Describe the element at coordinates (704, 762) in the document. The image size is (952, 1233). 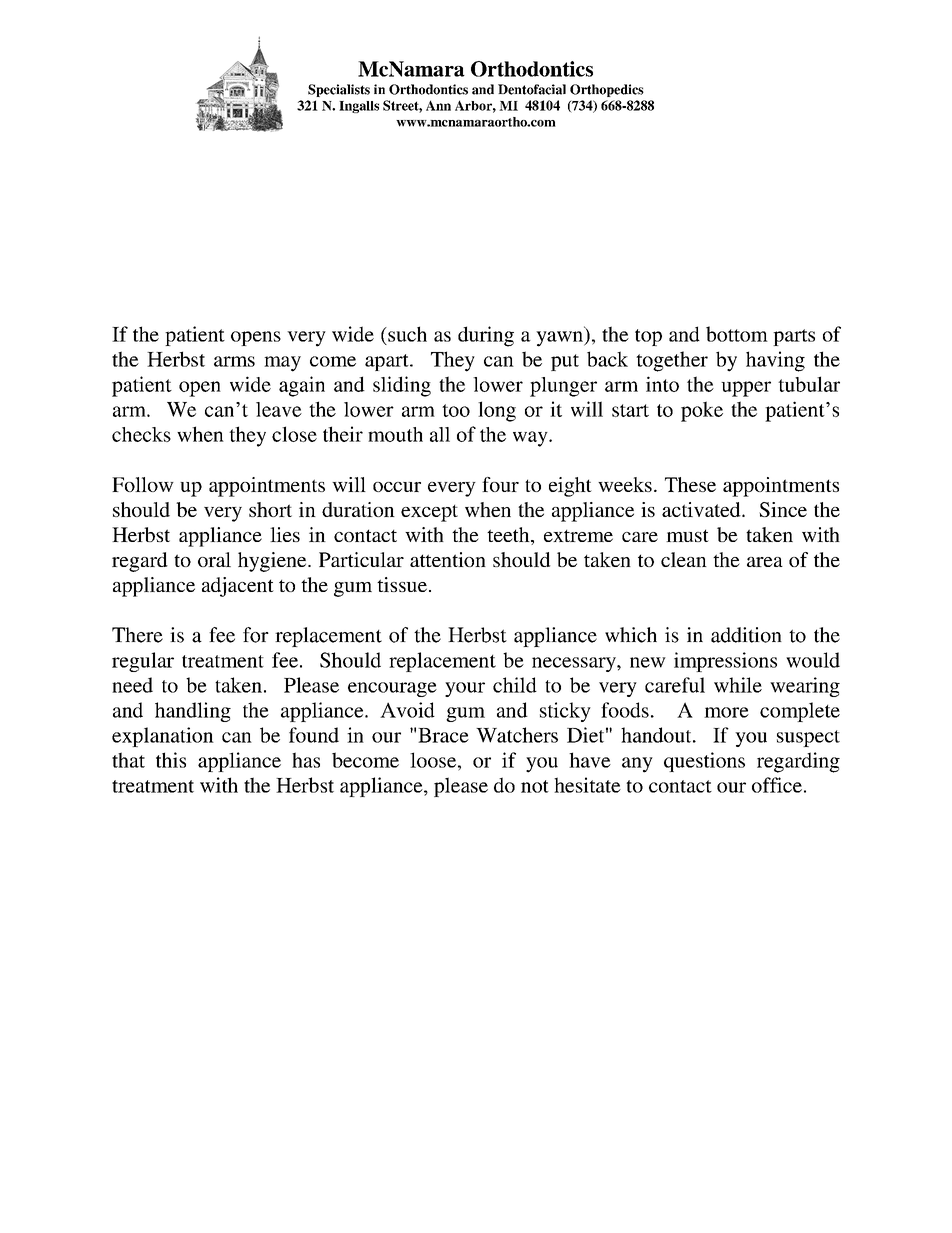
I see `questions` at that location.
